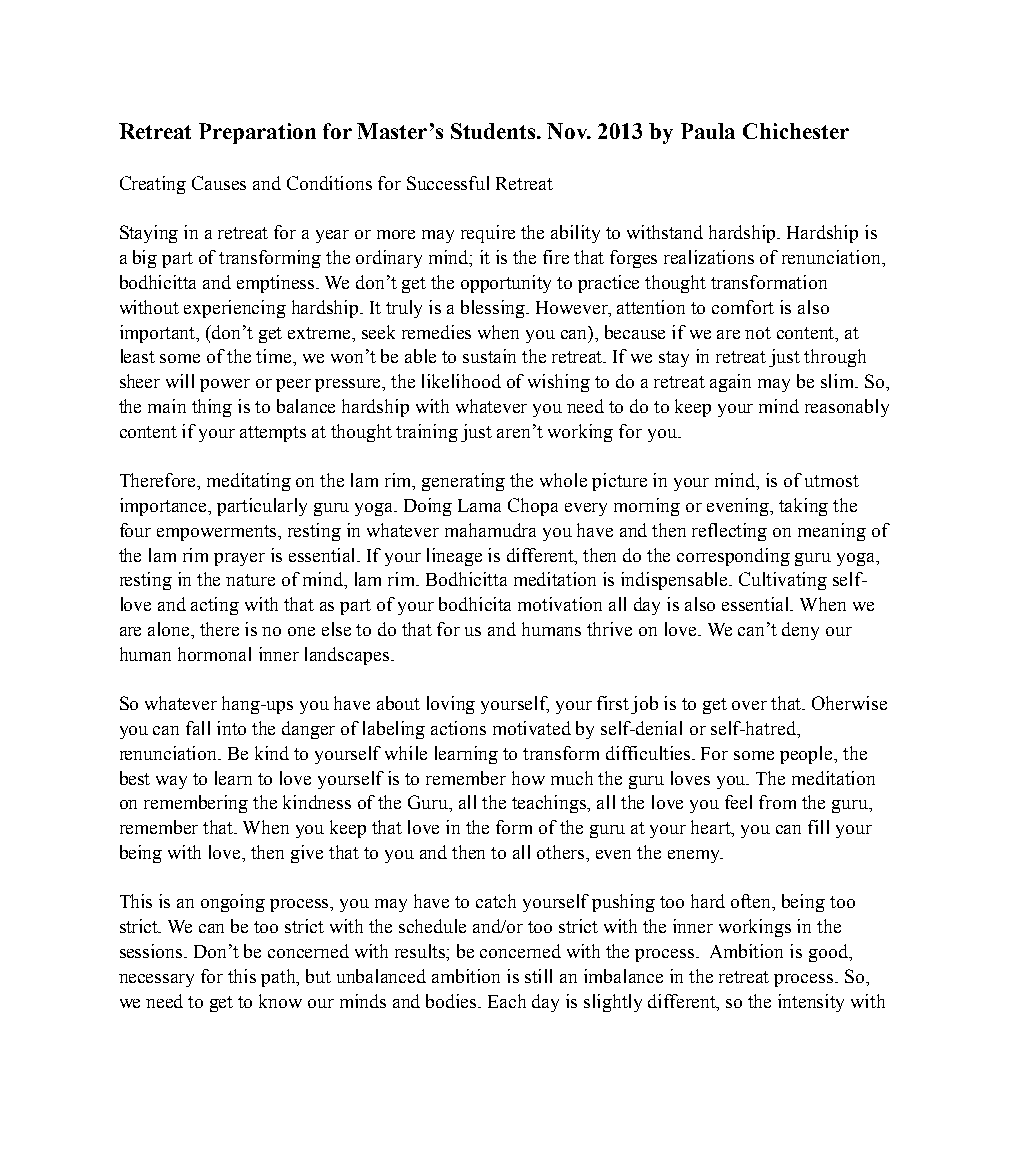 The width and height of the image is (1010, 1176). I want to click on thing, so click(212, 408).
